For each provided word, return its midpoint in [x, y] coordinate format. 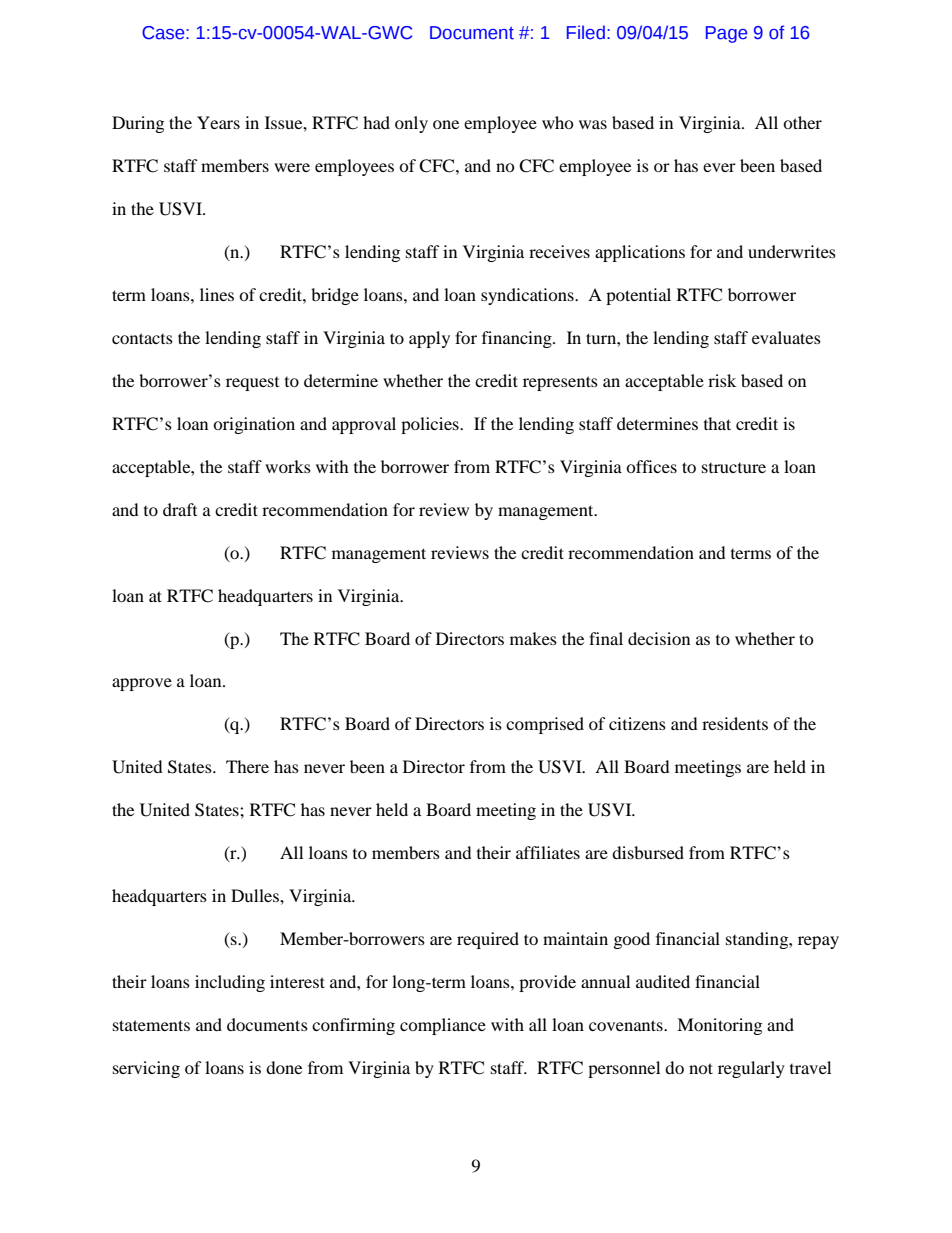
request [252, 384]
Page [726, 34]
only [411, 124]
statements [151, 1025]
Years [218, 122]
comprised [545, 725]
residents [735, 723]
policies [431, 425]
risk [722, 380]
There [247, 766]
